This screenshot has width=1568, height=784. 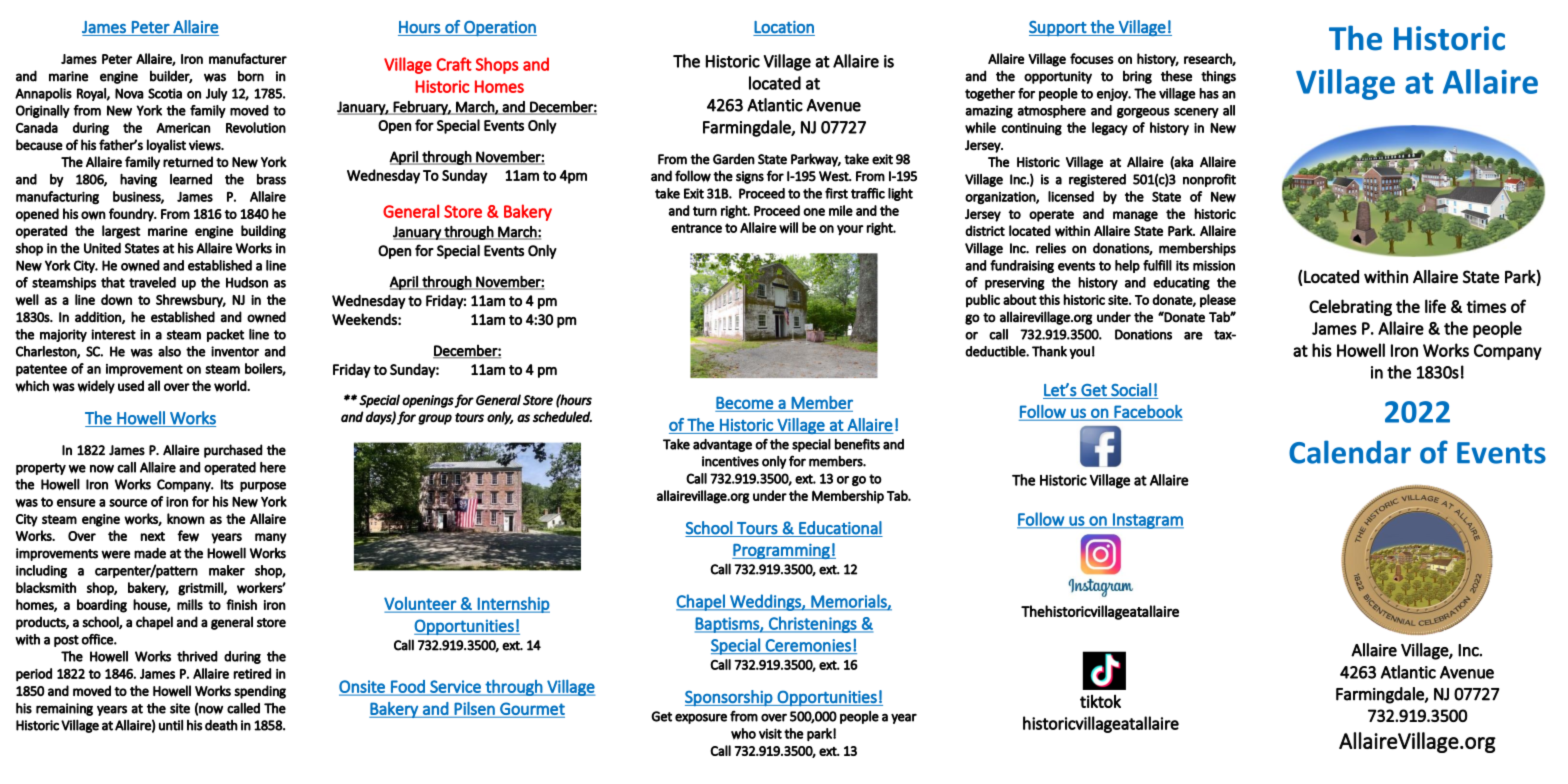 I want to click on few, so click(x=188, y=536).
